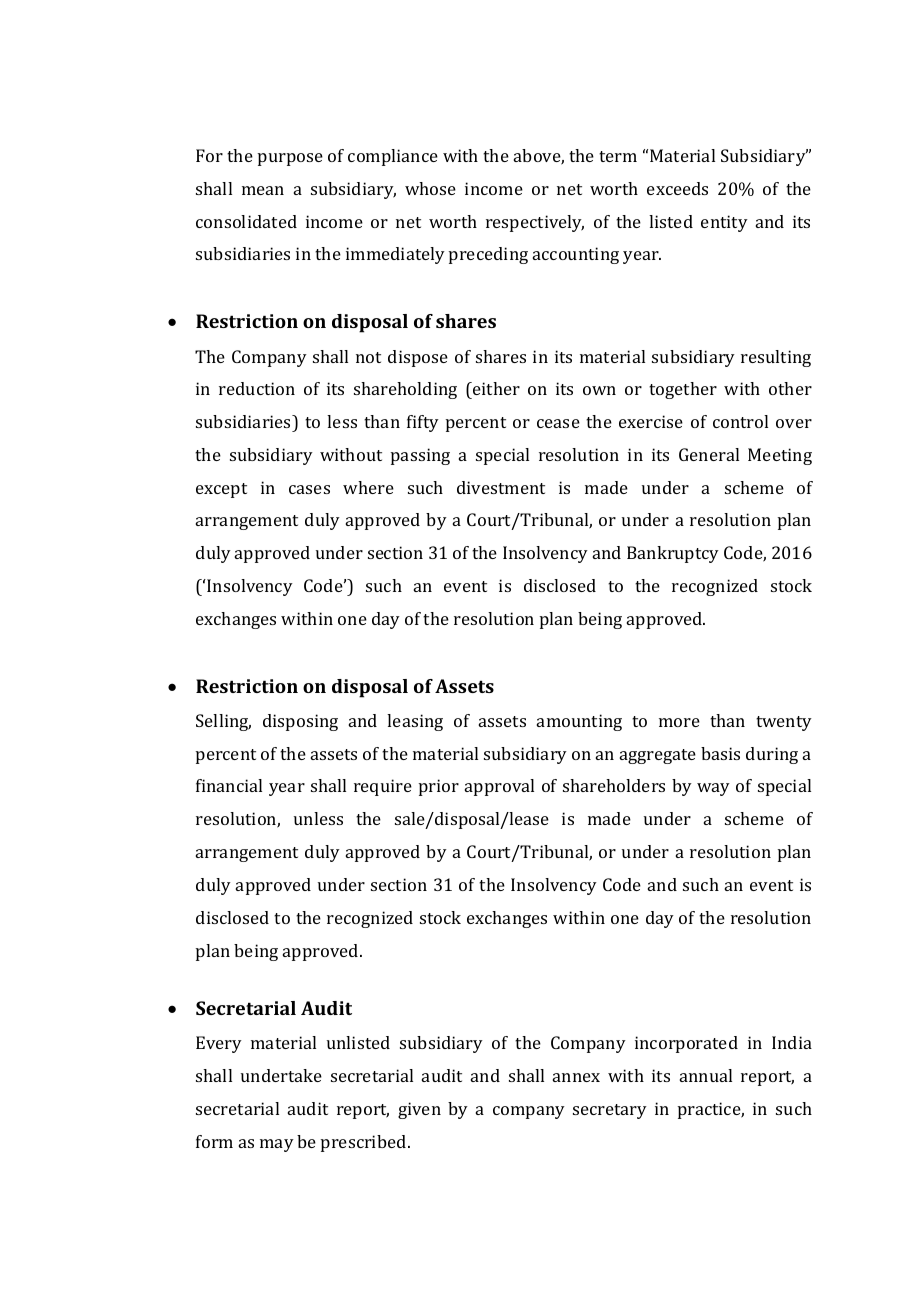  Describe the element at coordinates (713, 789) in the image. I see `way` at that location.
